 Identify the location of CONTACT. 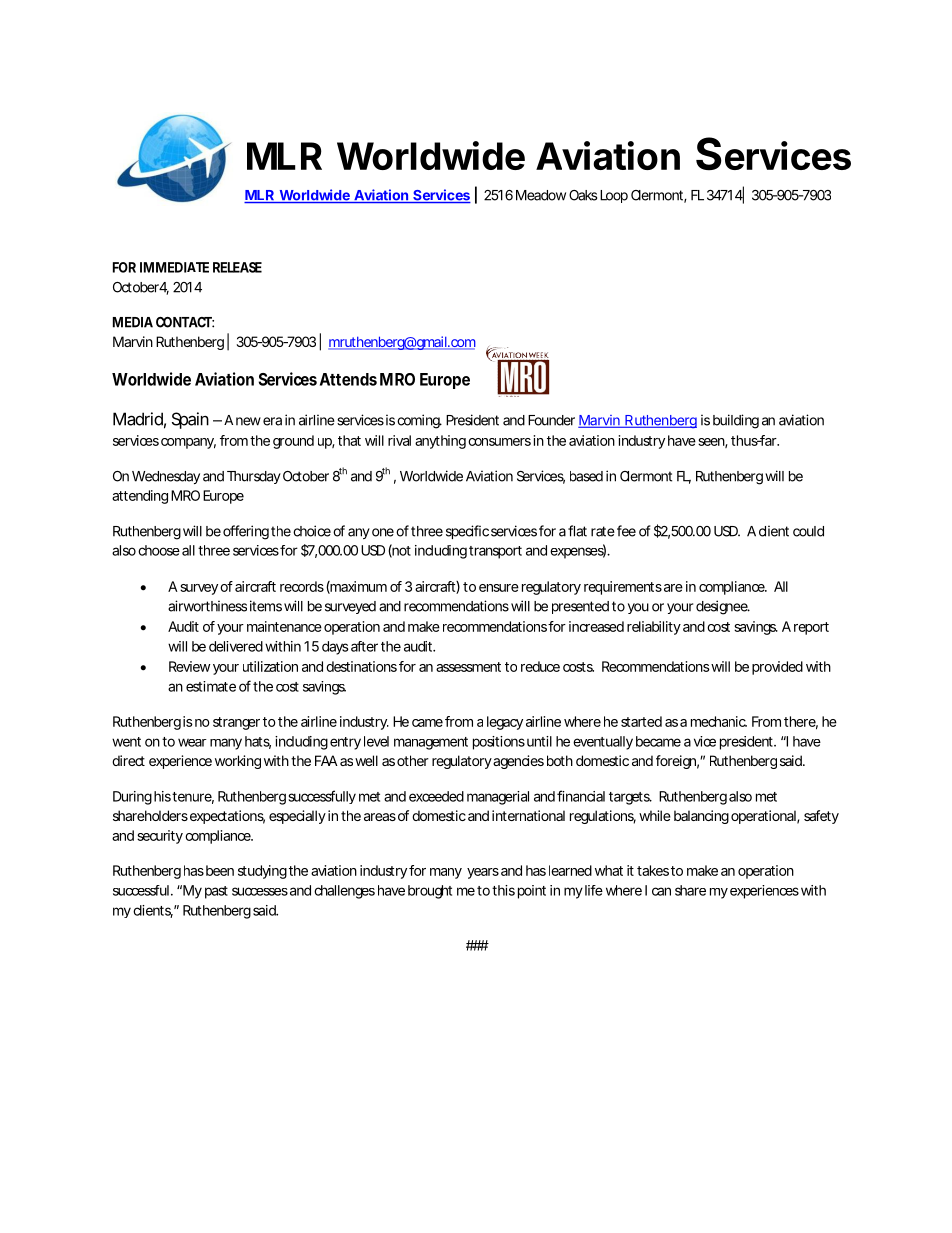
(184, 322).
